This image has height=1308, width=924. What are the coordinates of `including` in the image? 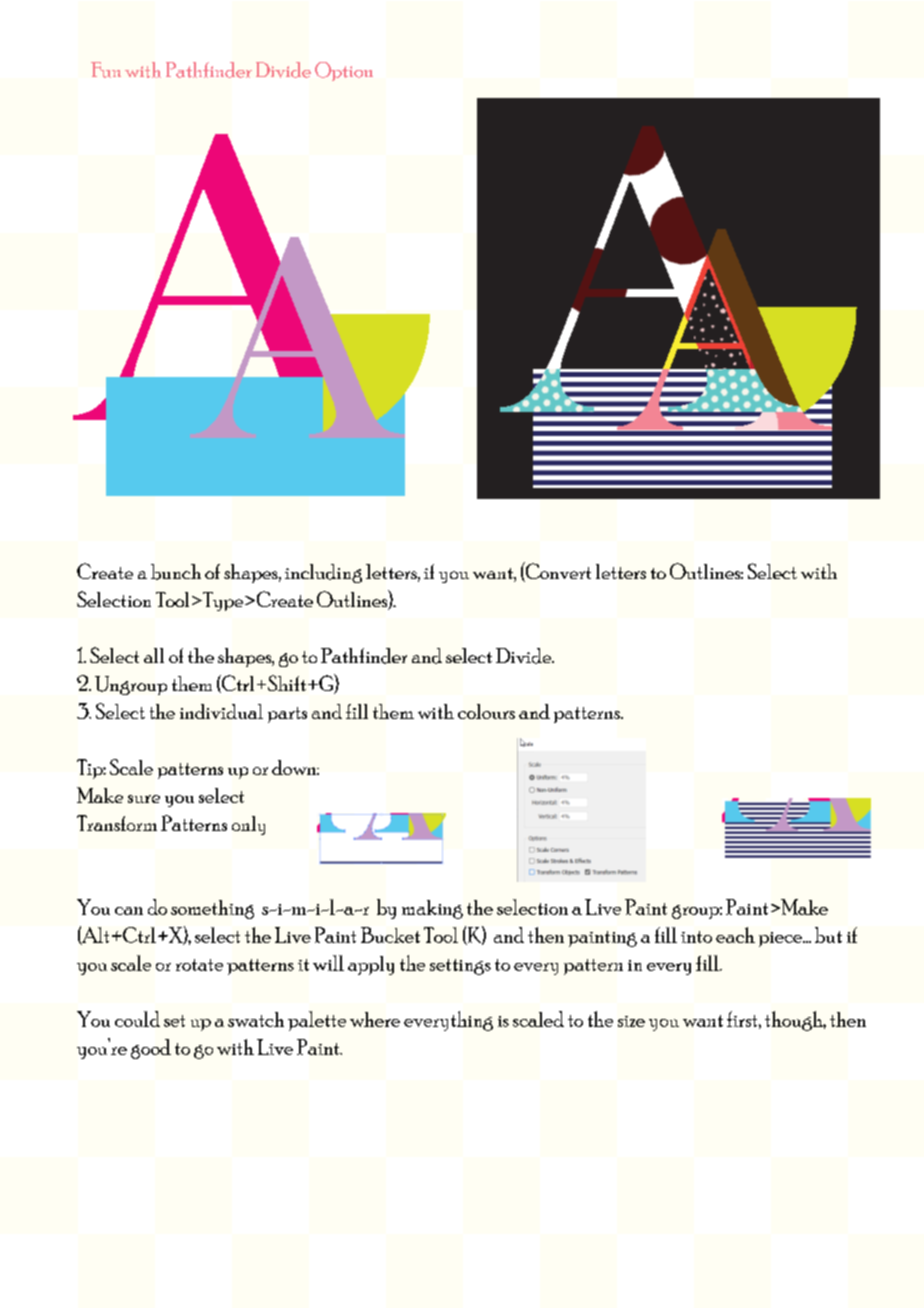 It's located at (323, 573).
